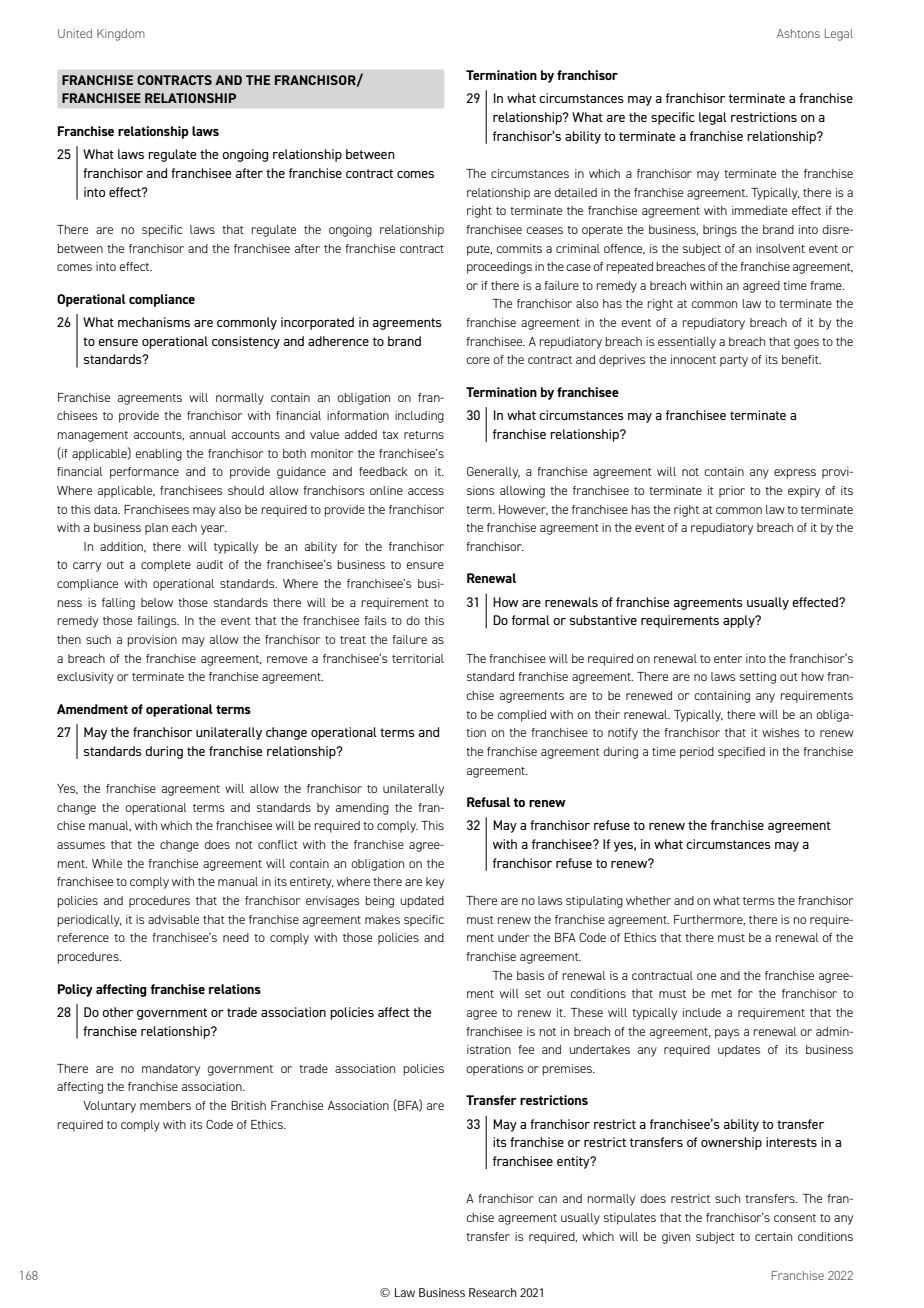 Image resolution: width=924 pixels, height=1308 pixels. What do you see at coordinates (165, 1105) in the image?
I see `members` at bounding box center [165, 1105].
